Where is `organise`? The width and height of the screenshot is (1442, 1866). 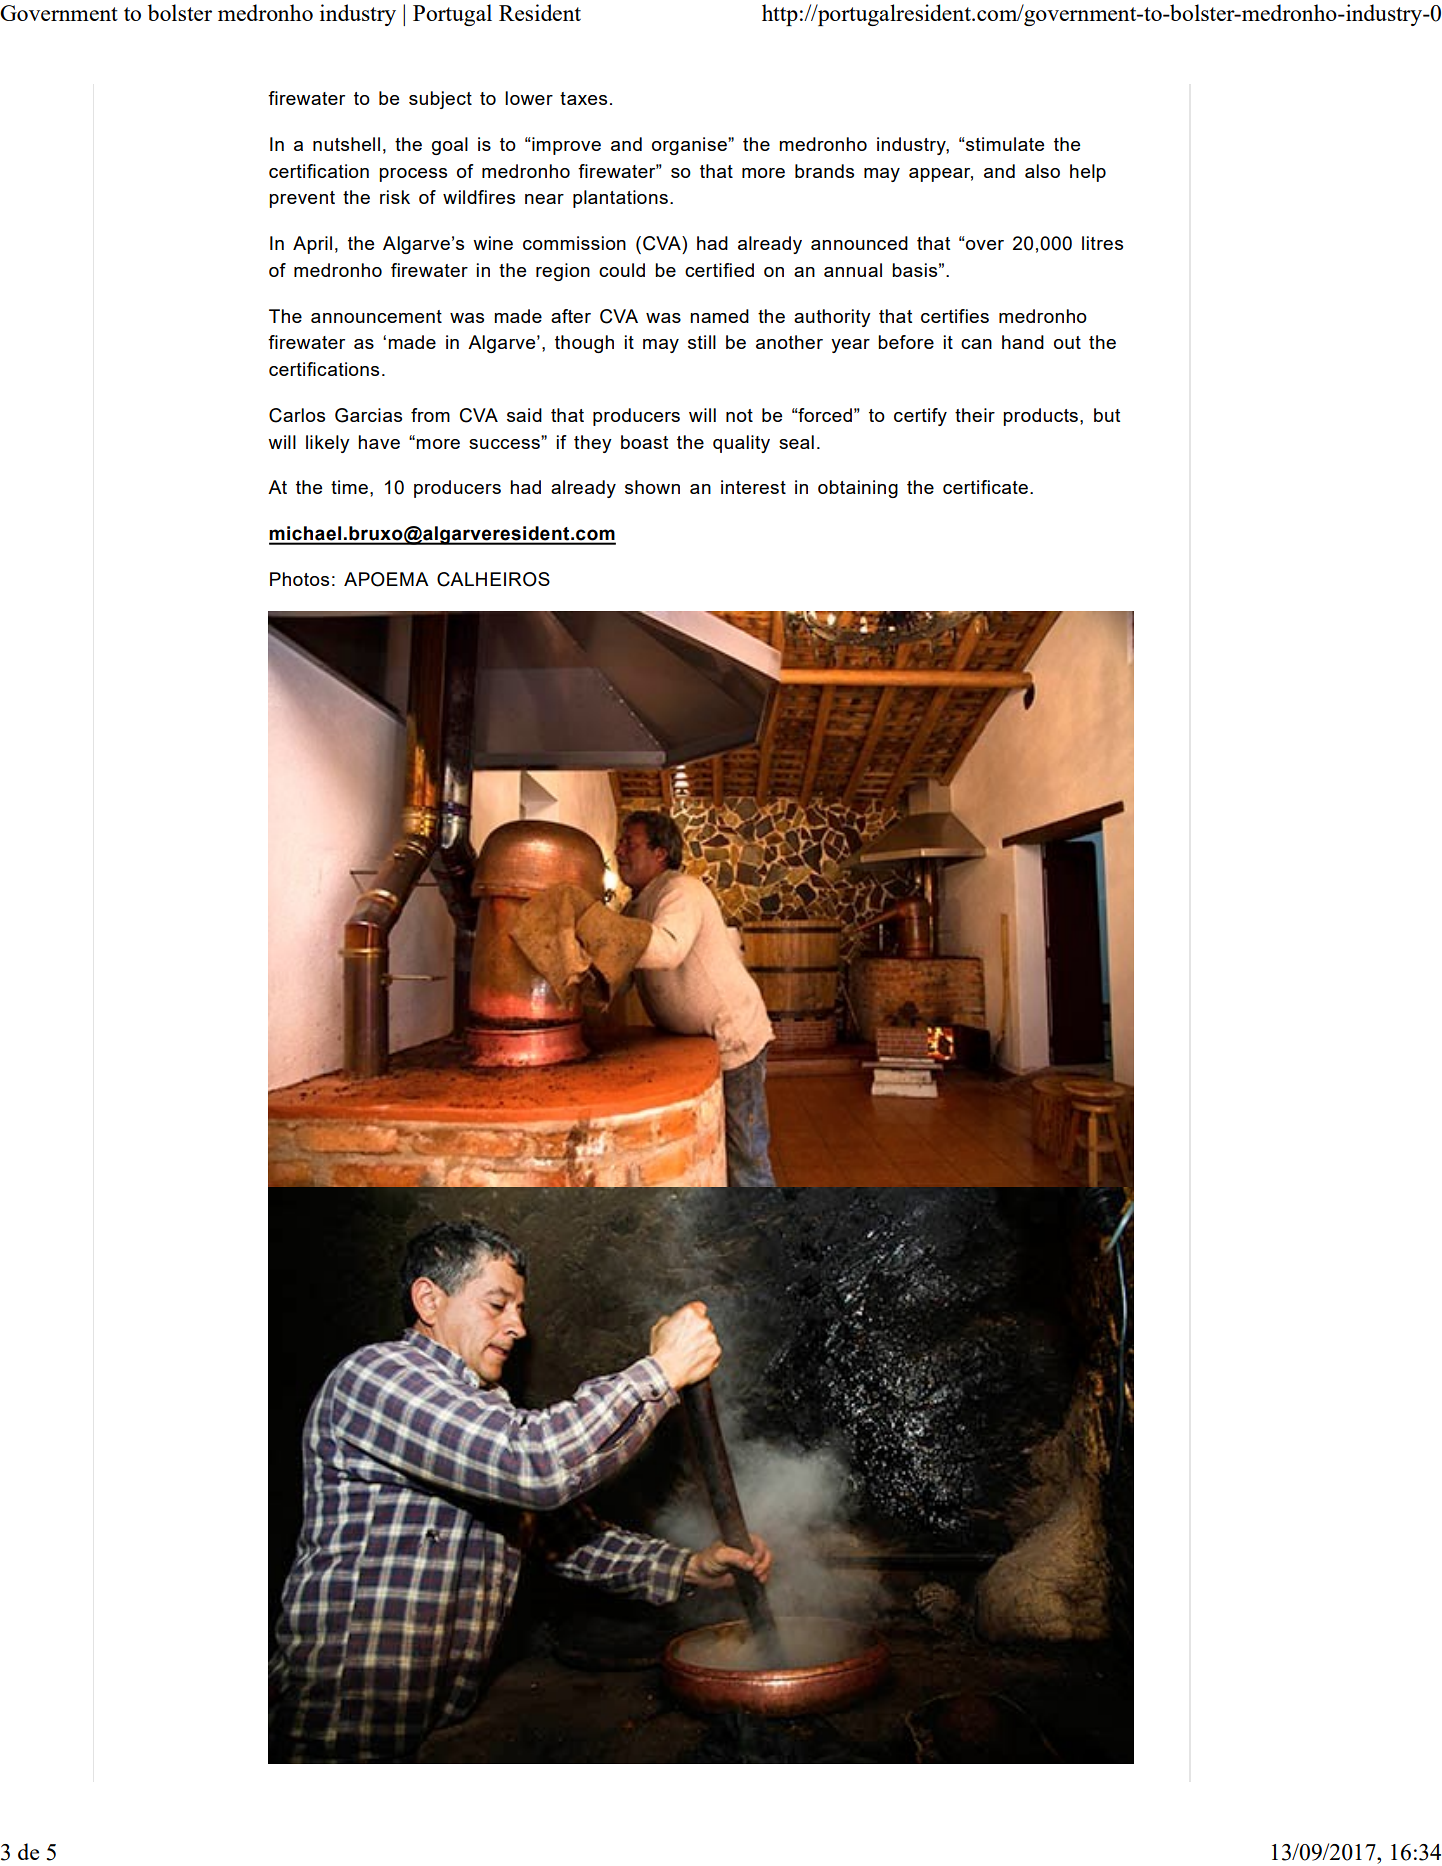 organise is located at coordinates (690, 146).
